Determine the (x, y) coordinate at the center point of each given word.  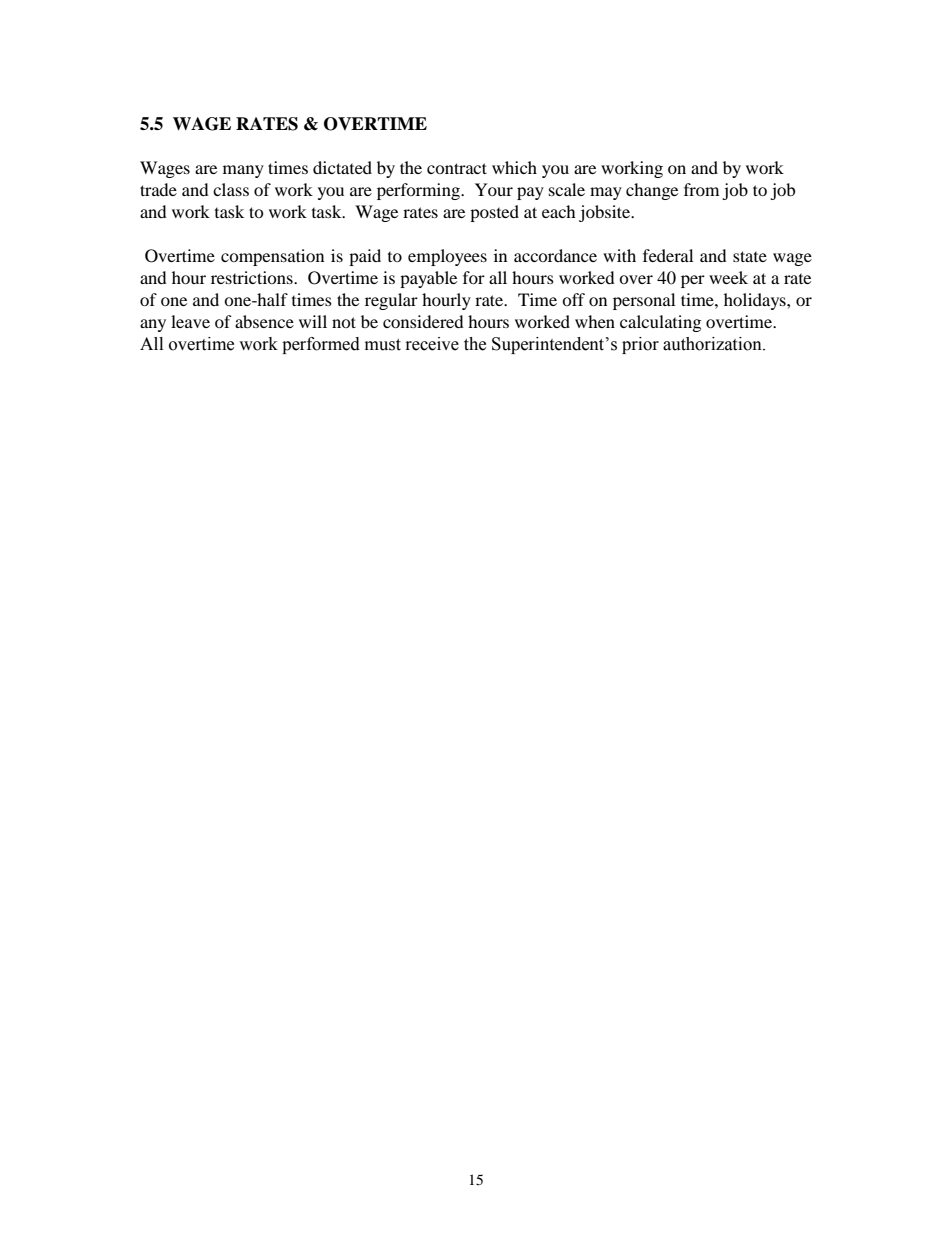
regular (391, 301)
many (243, 171)
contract (457, 168)
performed (321, 345)
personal (644, 301)
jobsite (606, 213)
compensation (272, 257)
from (701, 189)
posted (494, 213)
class (231, 189)
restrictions (253, 277)
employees (447, 257)
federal (668, 255)
